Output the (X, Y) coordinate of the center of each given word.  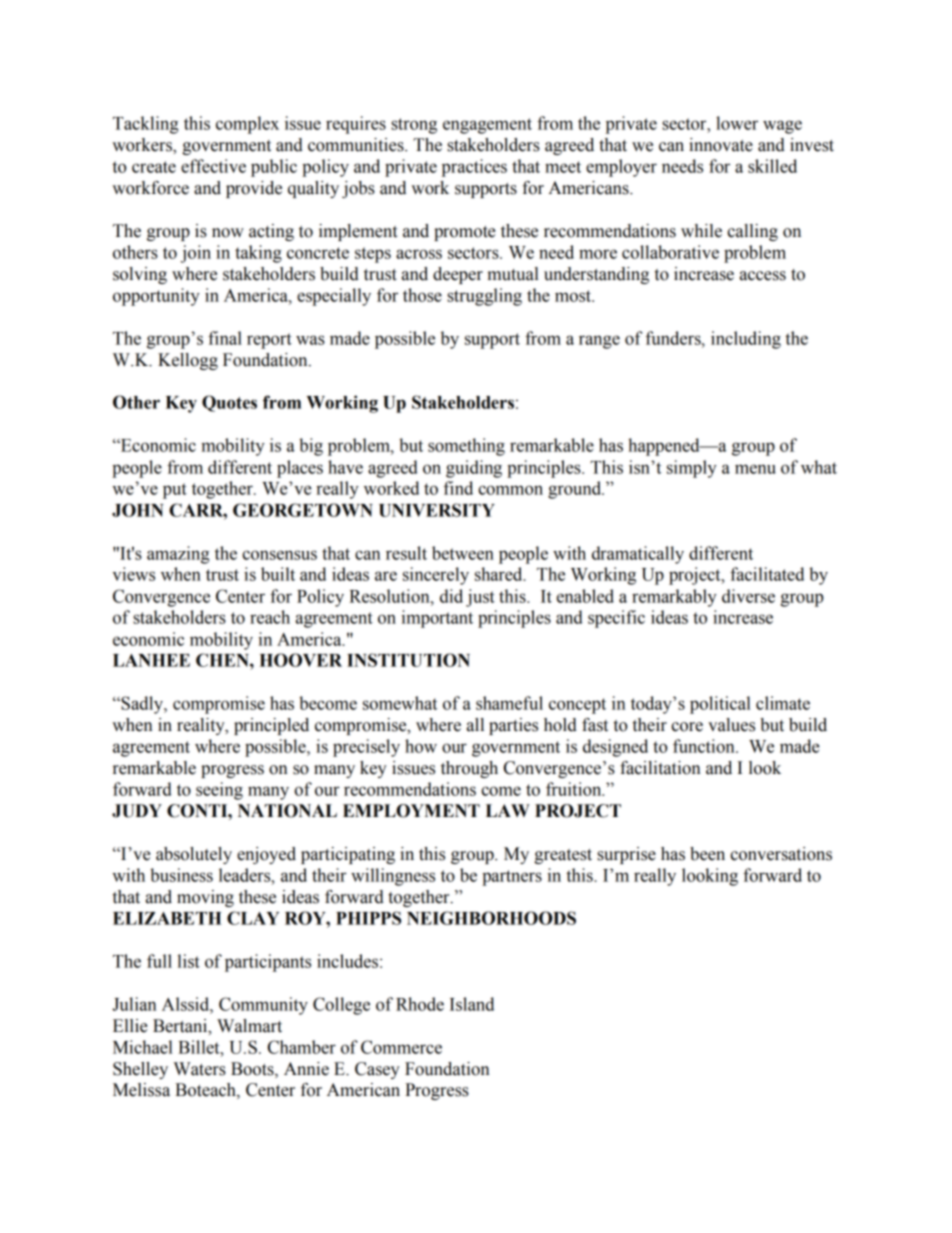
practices (474, 168)
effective (213, 166)
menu (755, 469)
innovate (721, 145)
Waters (199, 1069)
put (175, 491)
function (705, 746)
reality (202, 726)
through (469, 769)
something (466, 447)
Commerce (401, 1047)
